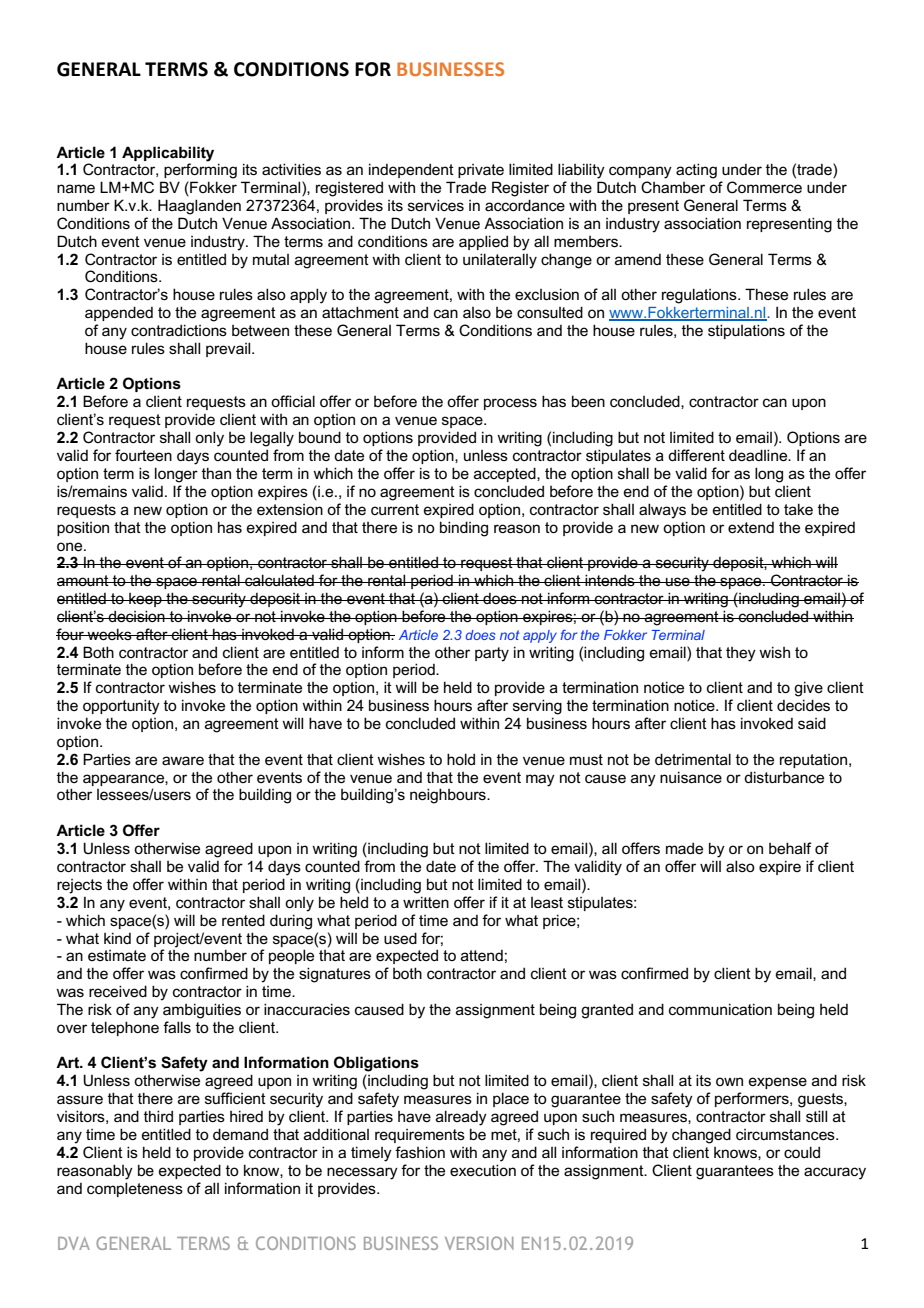 This screenshot has width=924, height=1308. What do you see at coordinates (117, 955) in the screenshot?
I see `estimate` at bounding box center [117, 955].
